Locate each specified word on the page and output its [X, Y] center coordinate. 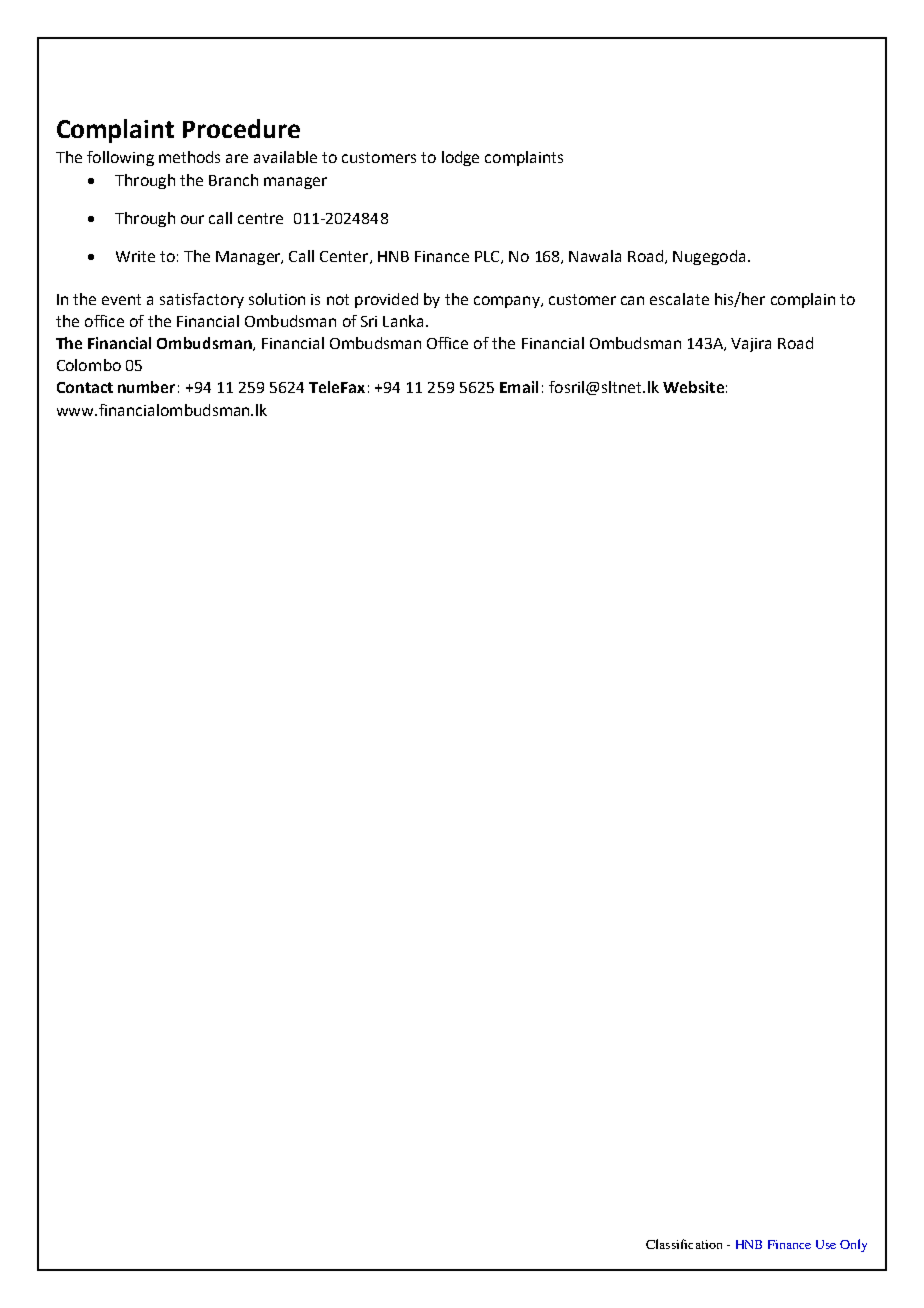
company [508, 302]
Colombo [89, 365]
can [632, 300]
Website [693, 387]
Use [826, 1244]
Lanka [403, 321]
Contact [85, 387]
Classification [684, 1244]
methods [189, 157]
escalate [679, 299]
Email [519, 387]
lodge [460, 158]
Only [853, 1245]
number [146, 387]
